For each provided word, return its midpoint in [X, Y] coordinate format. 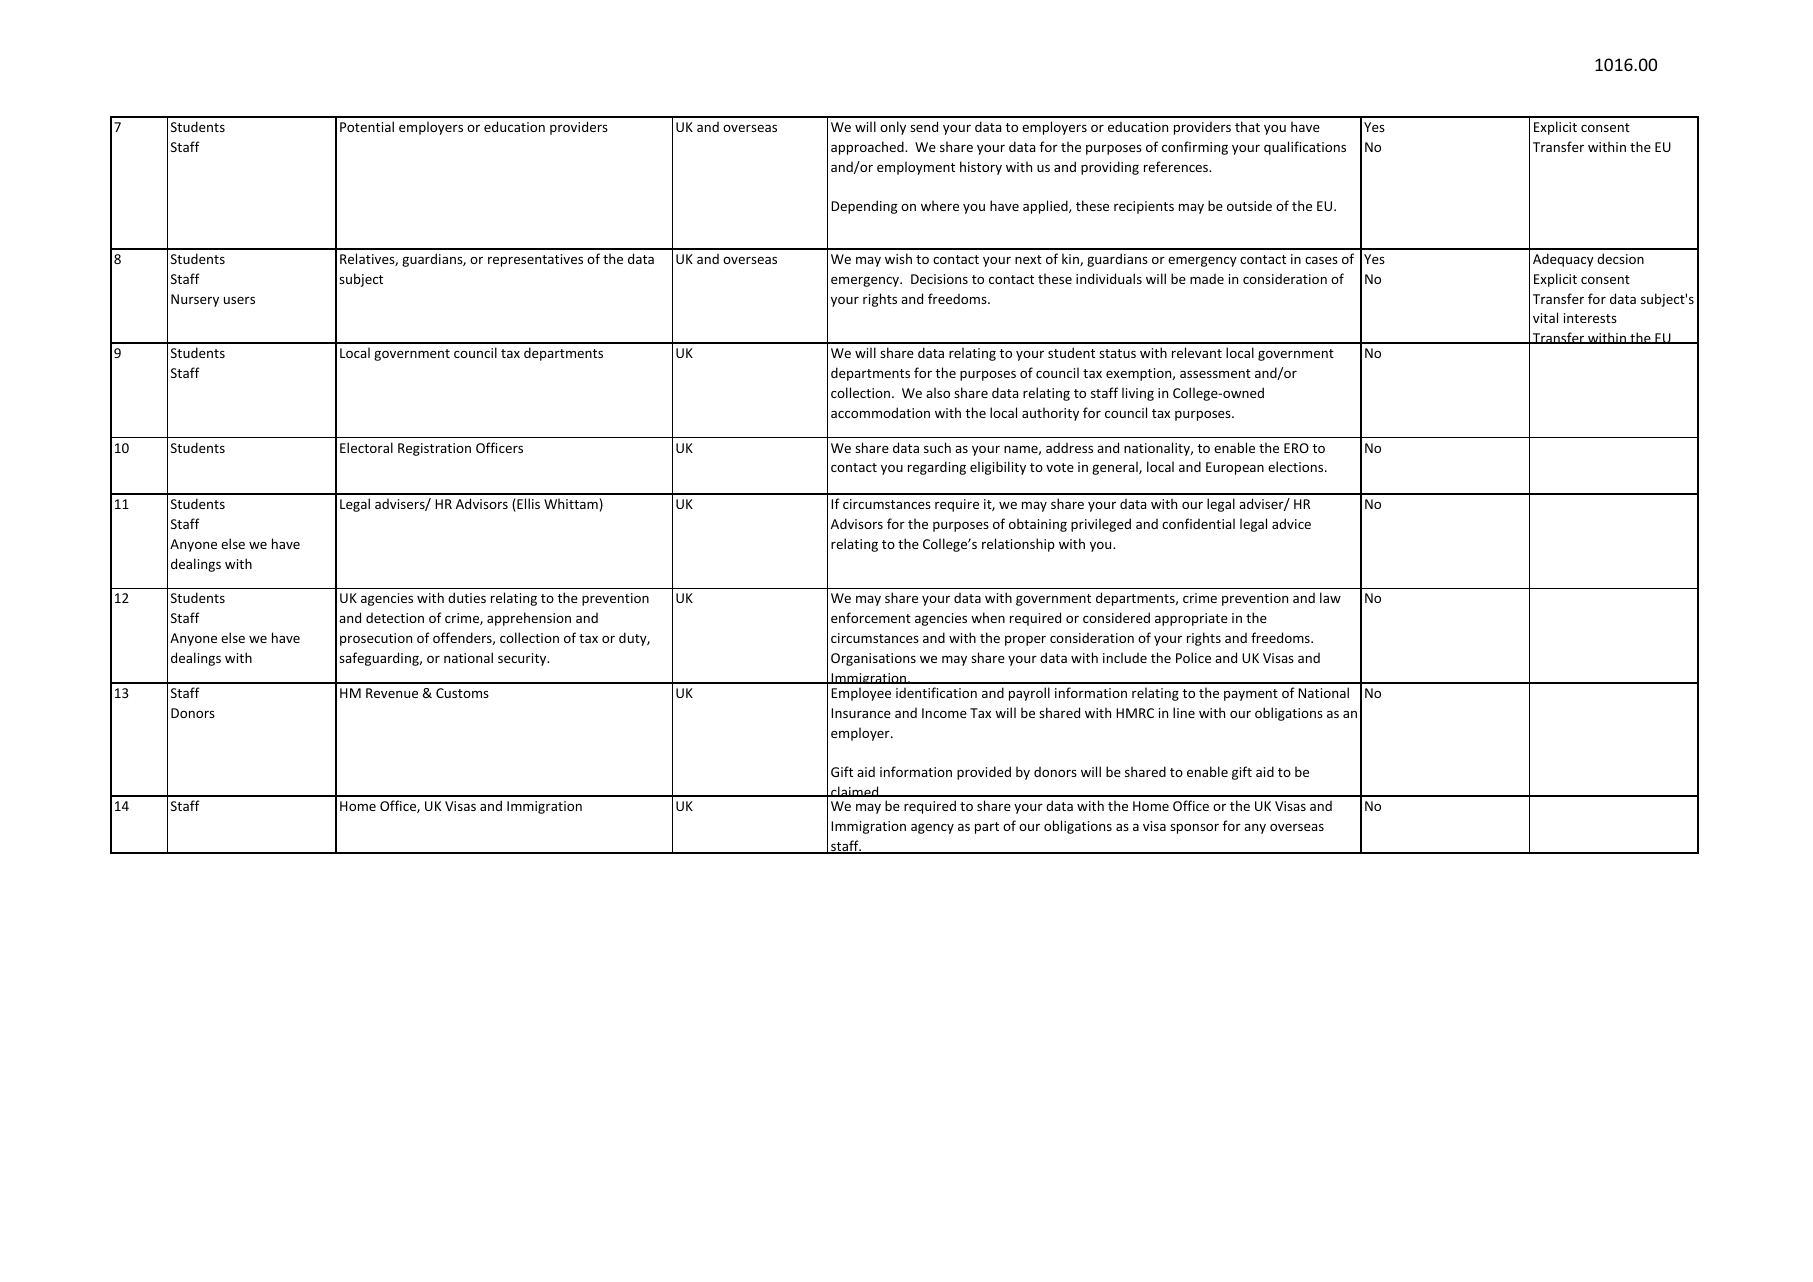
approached [868, 148]
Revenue [392, 693]
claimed [855, 791]
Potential [367, 126]
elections [1297, 466]
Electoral [366, 447]
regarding [937, 468]
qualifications [1305, 148]
